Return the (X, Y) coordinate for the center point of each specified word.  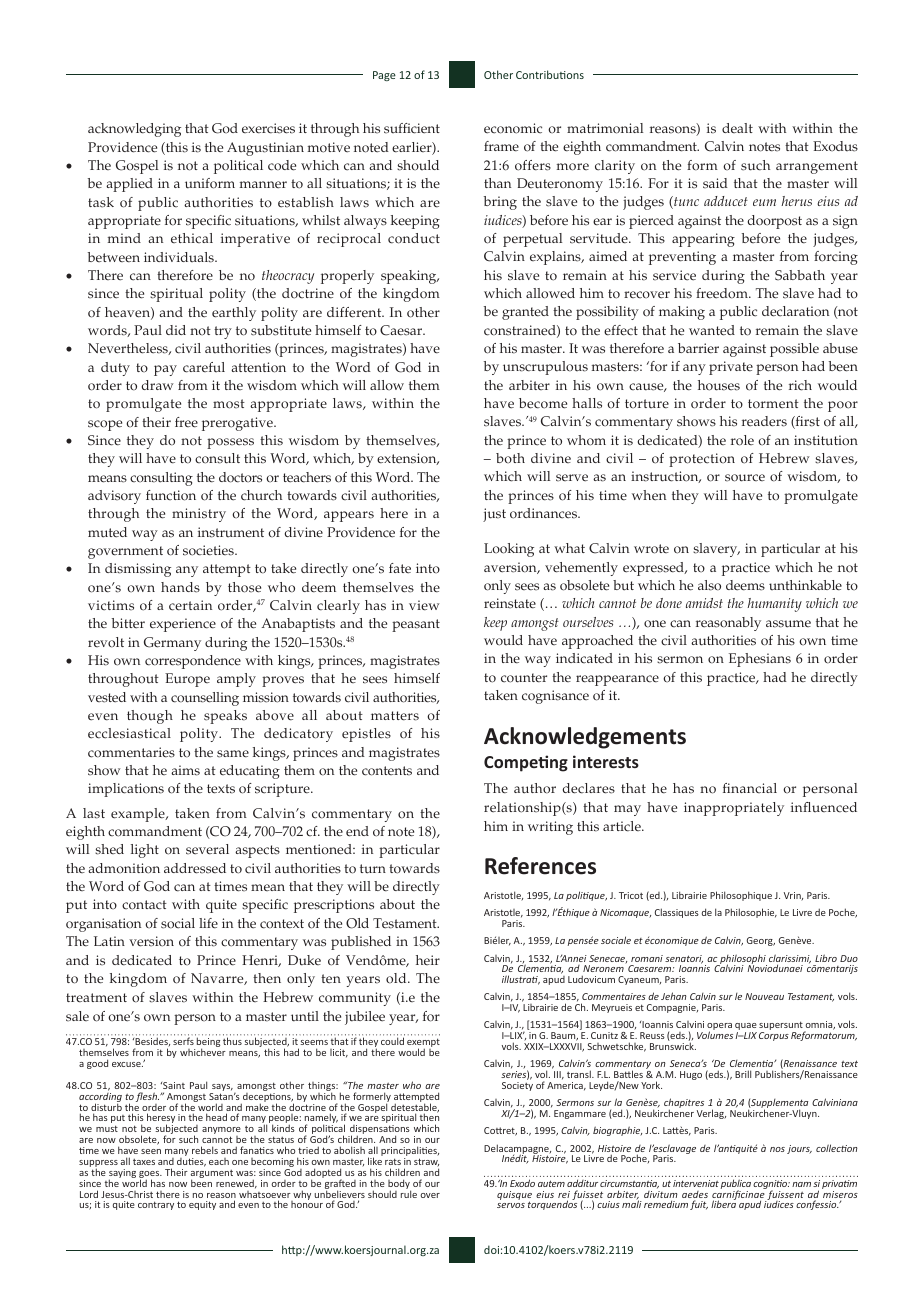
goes (150, 1176)
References (540, 866)
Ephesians (760, 660)
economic (513, 128)
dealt (737, 128)
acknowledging (134, 130)
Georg (760, 941)
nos (777, 1149)
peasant (416, 625)
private (731, 368)
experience (183, 625)
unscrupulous (545, 368)
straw (426, 1162)
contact (144, 905)
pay (165, 370)
